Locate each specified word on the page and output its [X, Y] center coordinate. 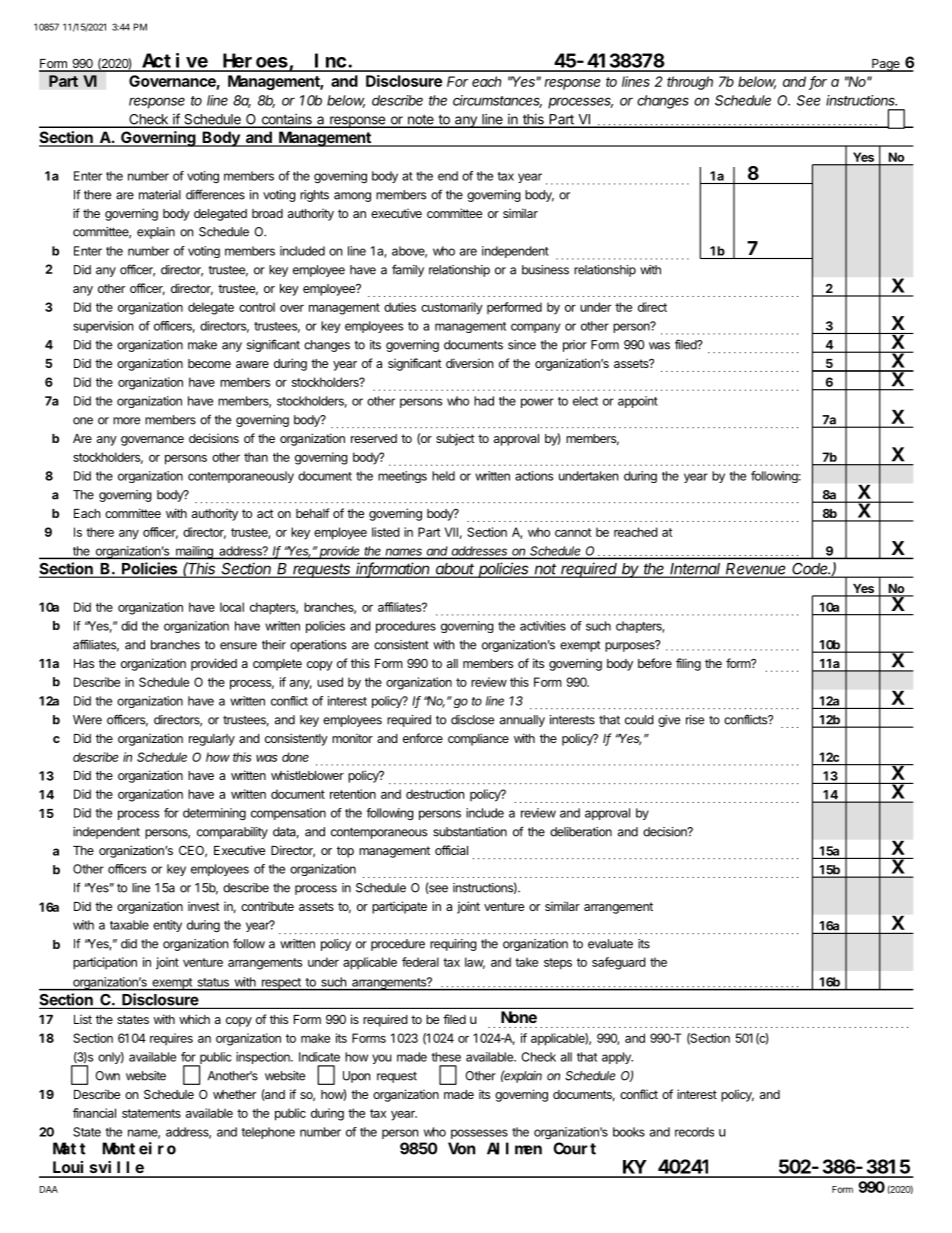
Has [84, 663]
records [694, 1132]
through [690, 83]
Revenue [756, 570]
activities [543, 626]
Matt [69, 1149]
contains [286, 120]
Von [461, 1149]
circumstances [497, 101]
